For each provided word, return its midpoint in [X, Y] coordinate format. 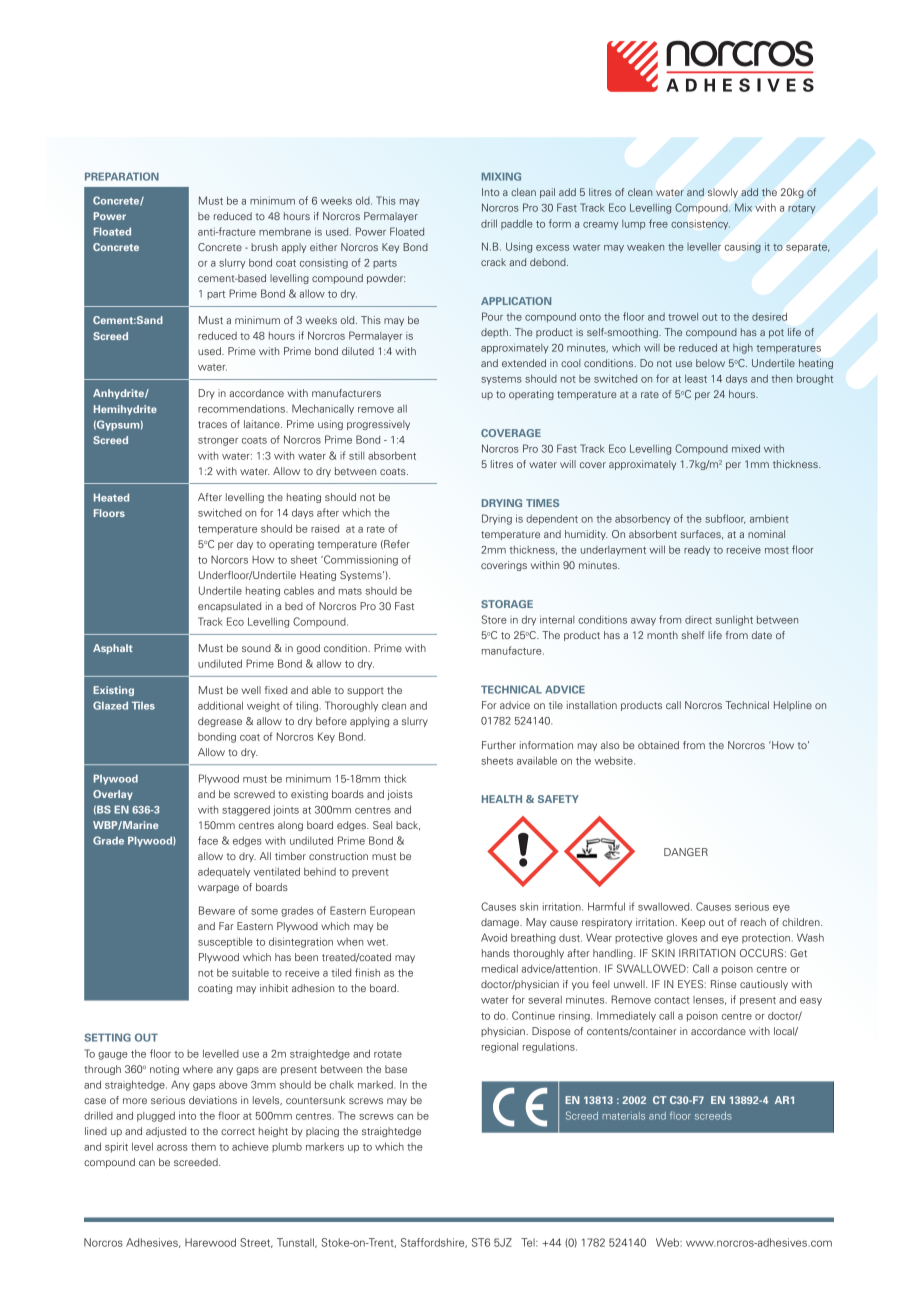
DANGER [686, 852]
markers [325, 1147]
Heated [111, 497]
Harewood [210, 1242]
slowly [723, 193]
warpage [218, 889]
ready [697, 550]
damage [501, 923]
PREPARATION [122, 176]
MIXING [501, 176]
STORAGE [507, 604]
